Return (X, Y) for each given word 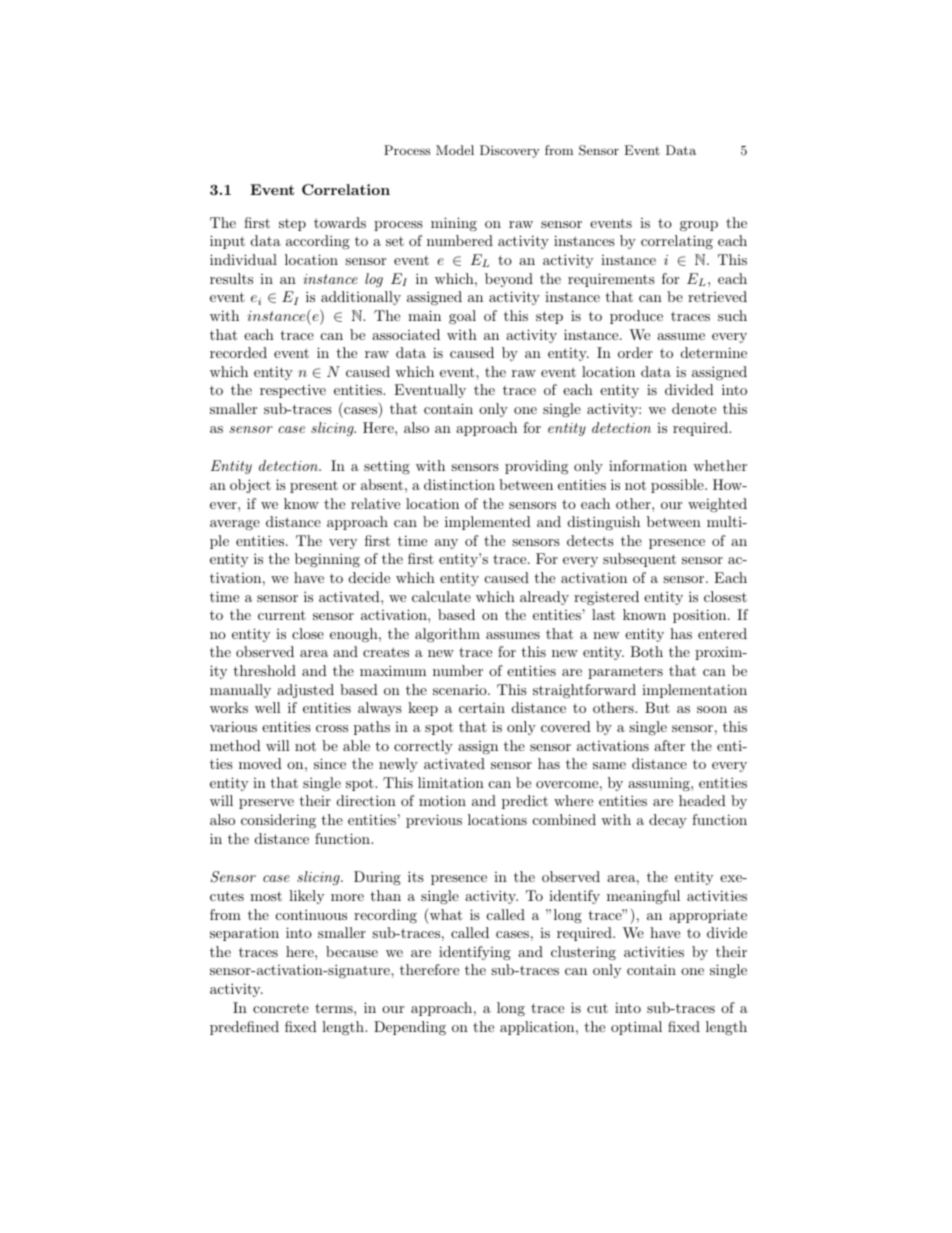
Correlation (346, 189)
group (699, 226)
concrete (281, 1008)
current (282, 615)
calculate (441, 596)
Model (455, 150)
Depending (410, 1028)
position (699, 616)
